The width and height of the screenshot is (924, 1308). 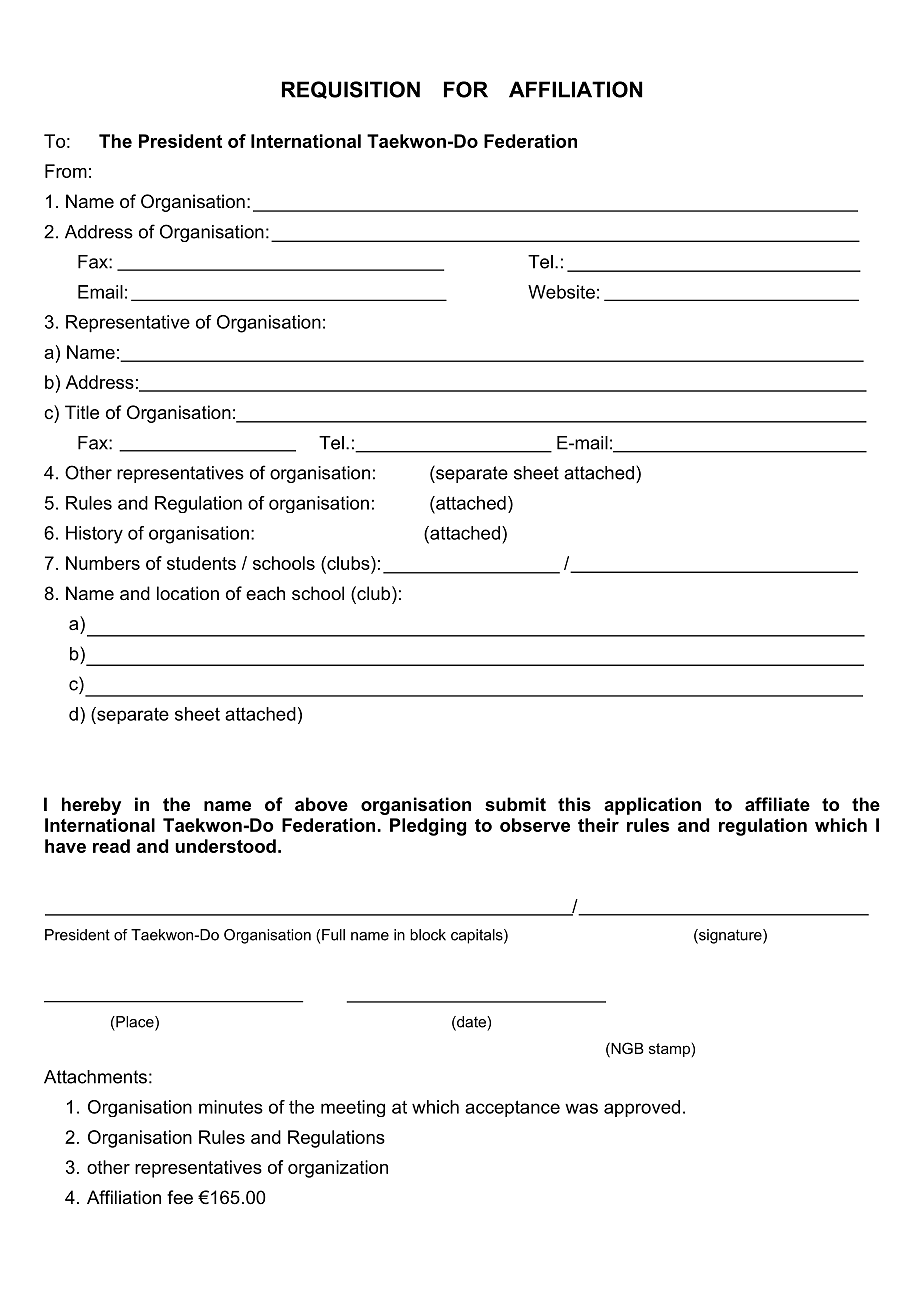 What do you see at coordinates (428, 935) in the screenshot?
I see `block` at bounding box center [428, 935].
